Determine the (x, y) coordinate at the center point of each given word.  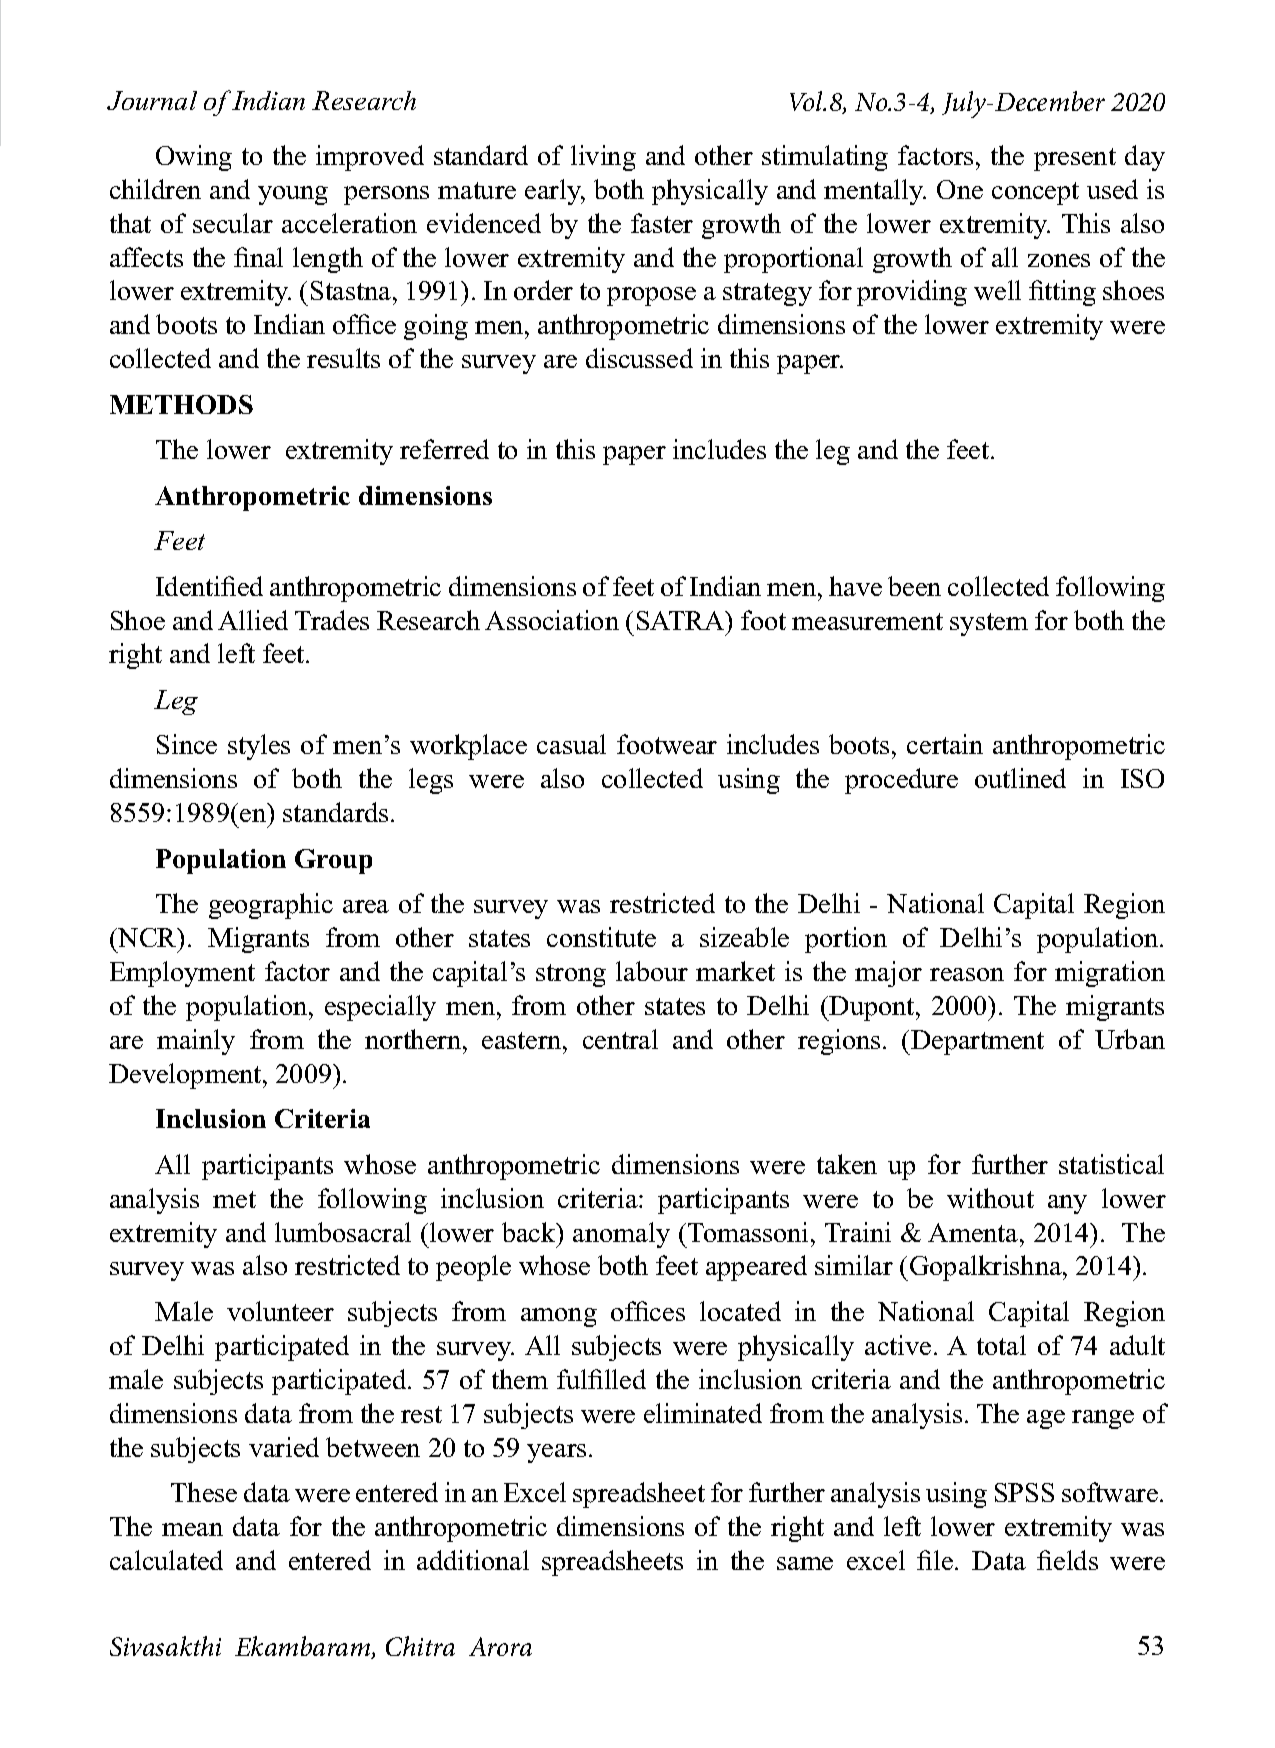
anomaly (621, 1235)
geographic (271, 906)
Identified (209, 586)
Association (552, 620)
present (1075, 159)
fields (1067, 1560)
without (990, 1198)
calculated (166, 1560)
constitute (601, 937)
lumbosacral (343, 1232)
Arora (500, 1646)
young (293, 195)
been (914, 586)
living (603, 158)
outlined (1020, 778)
